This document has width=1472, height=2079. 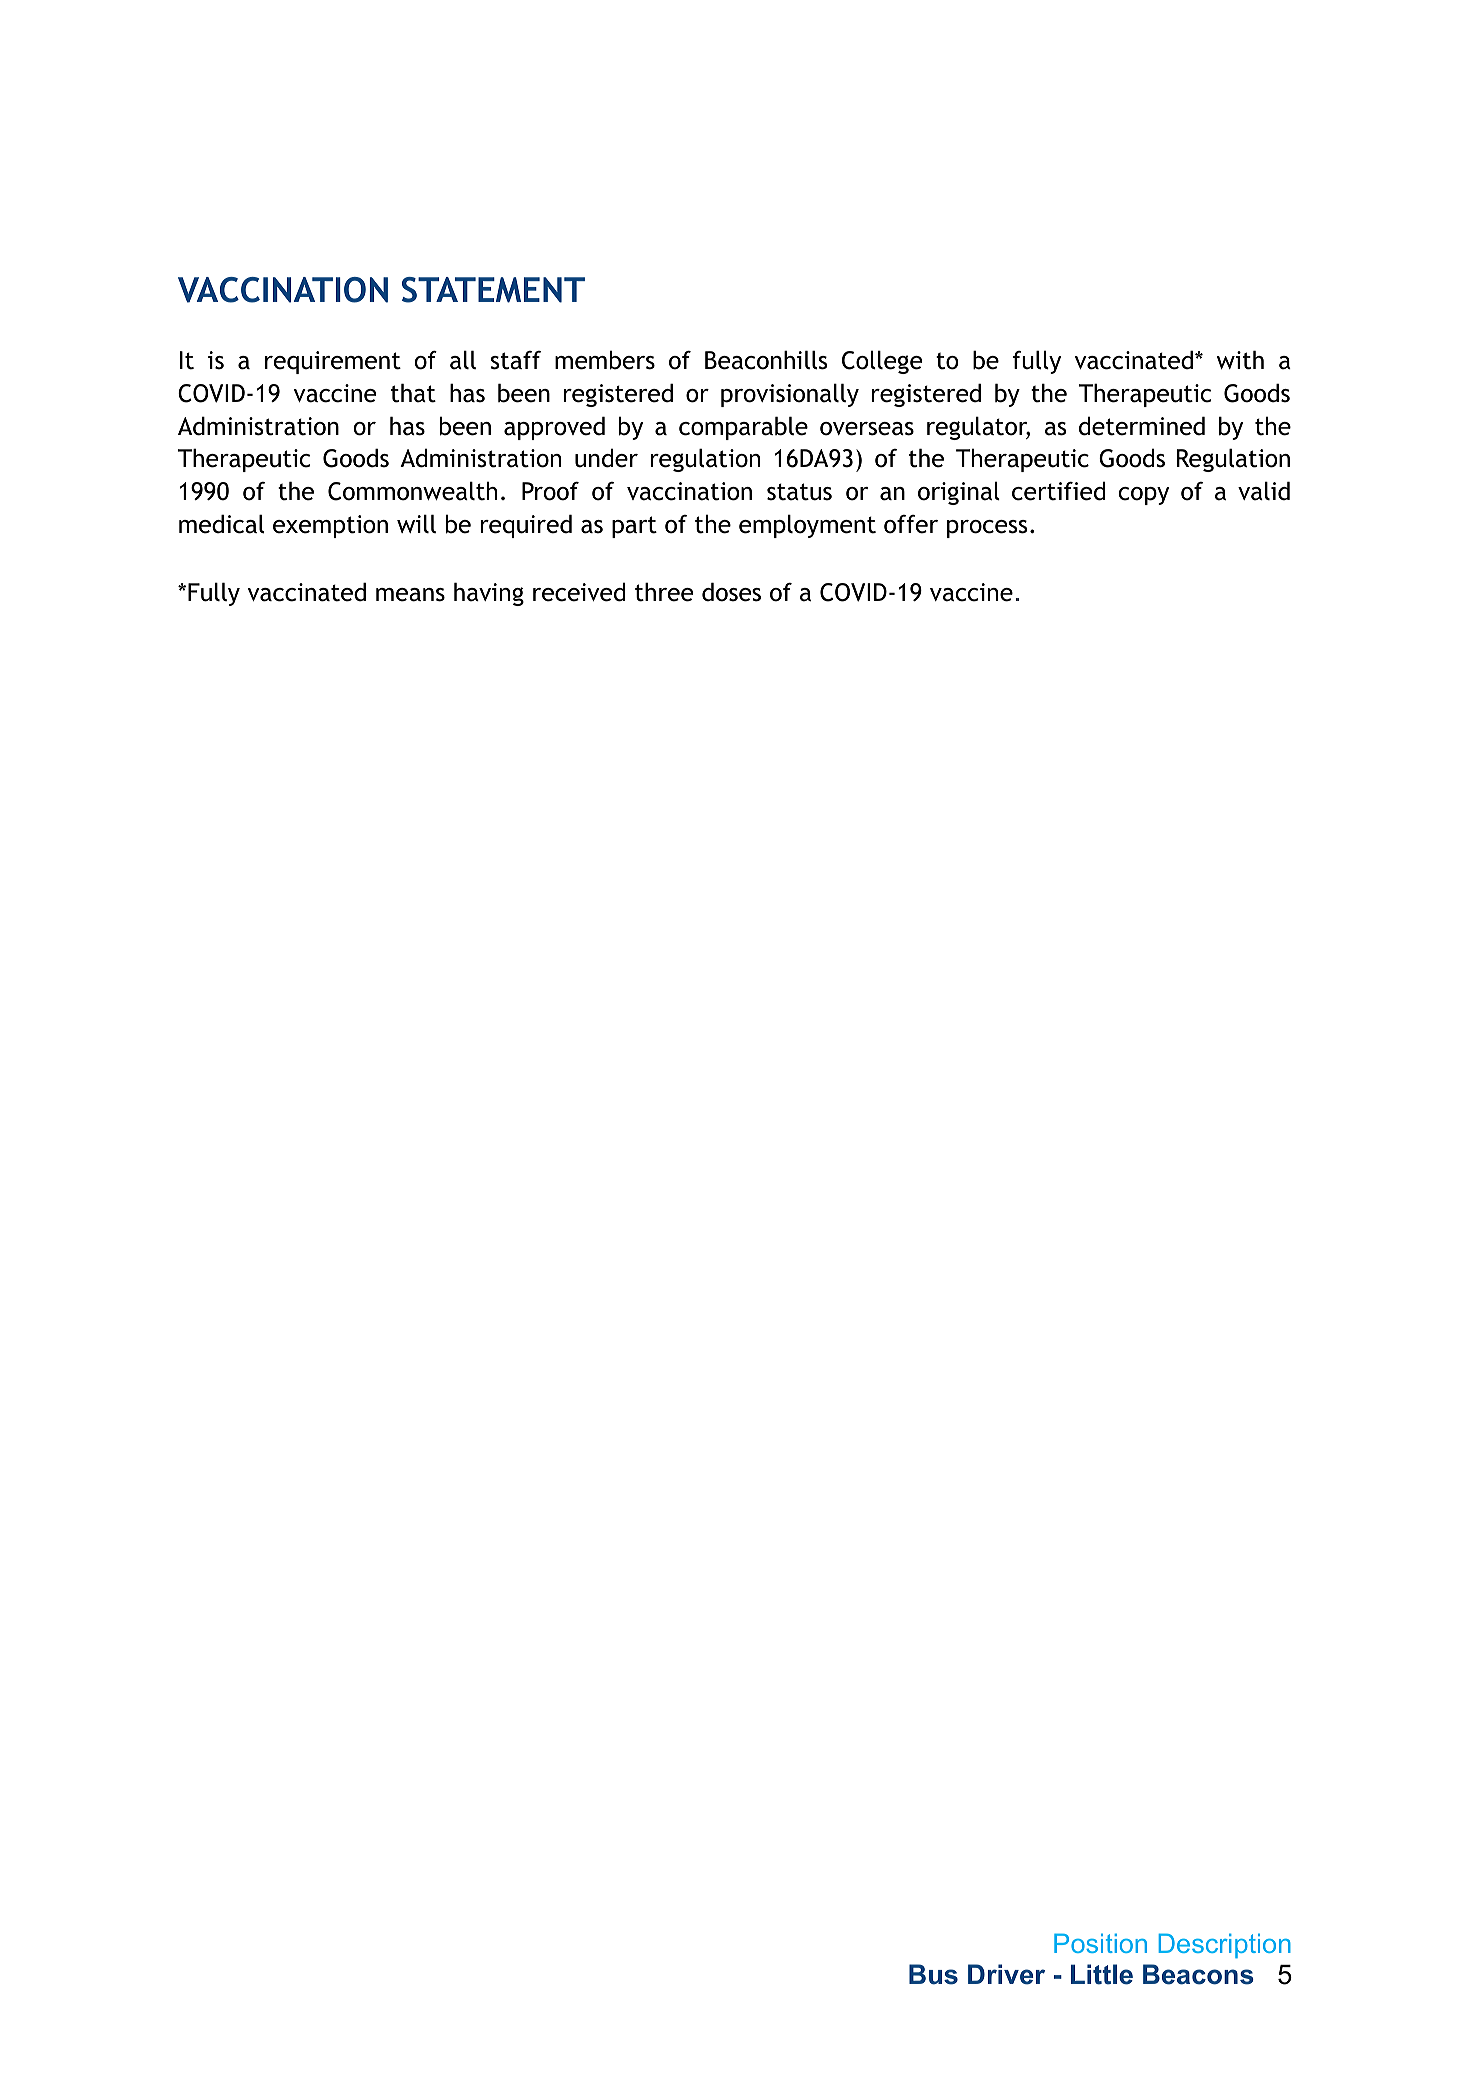 What do you see at coordinates (333, 362) in the document?
I see `requirement` at bounding box center [333, 362].
